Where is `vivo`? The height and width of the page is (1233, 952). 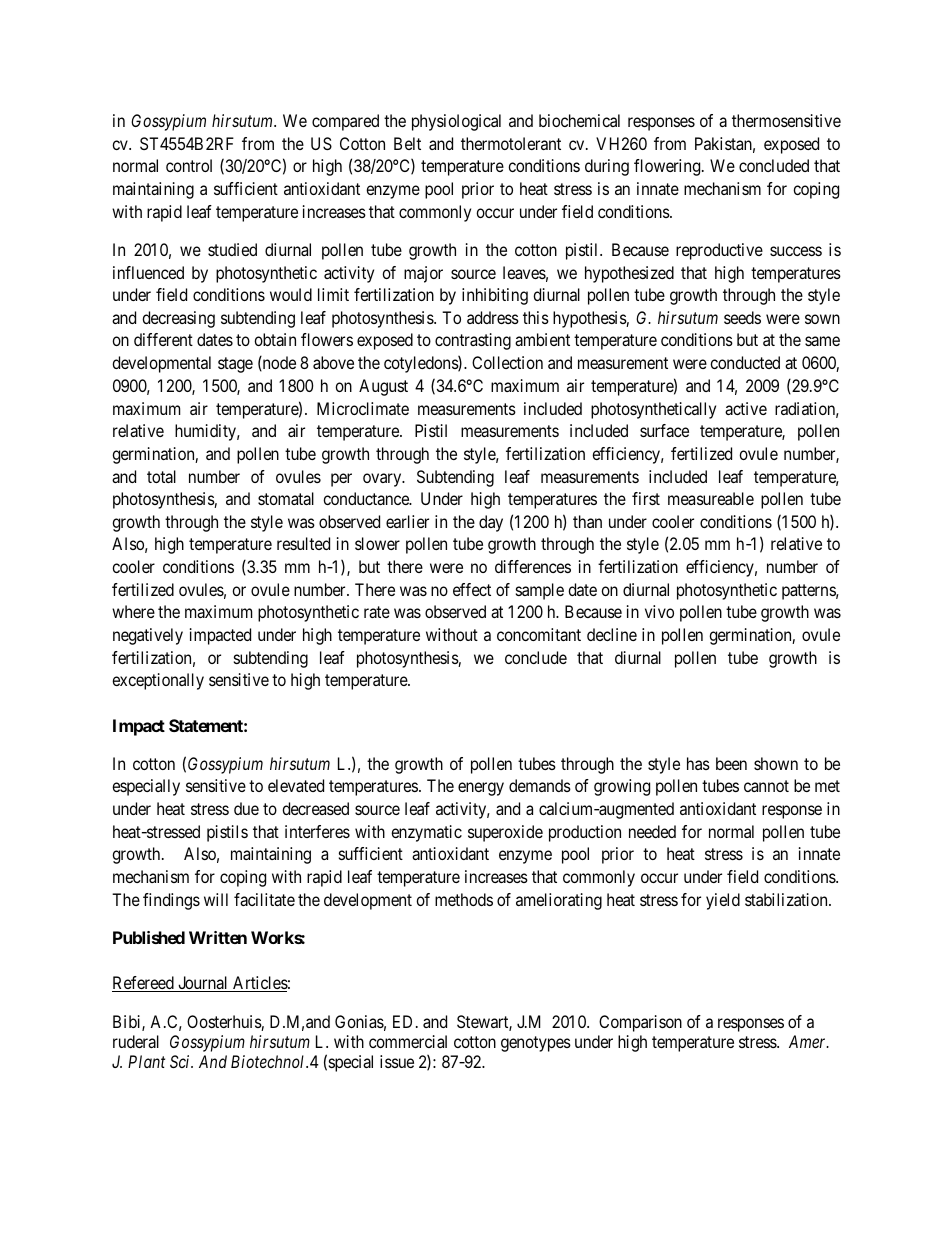
vivo is located at coordinates (659, 611).
